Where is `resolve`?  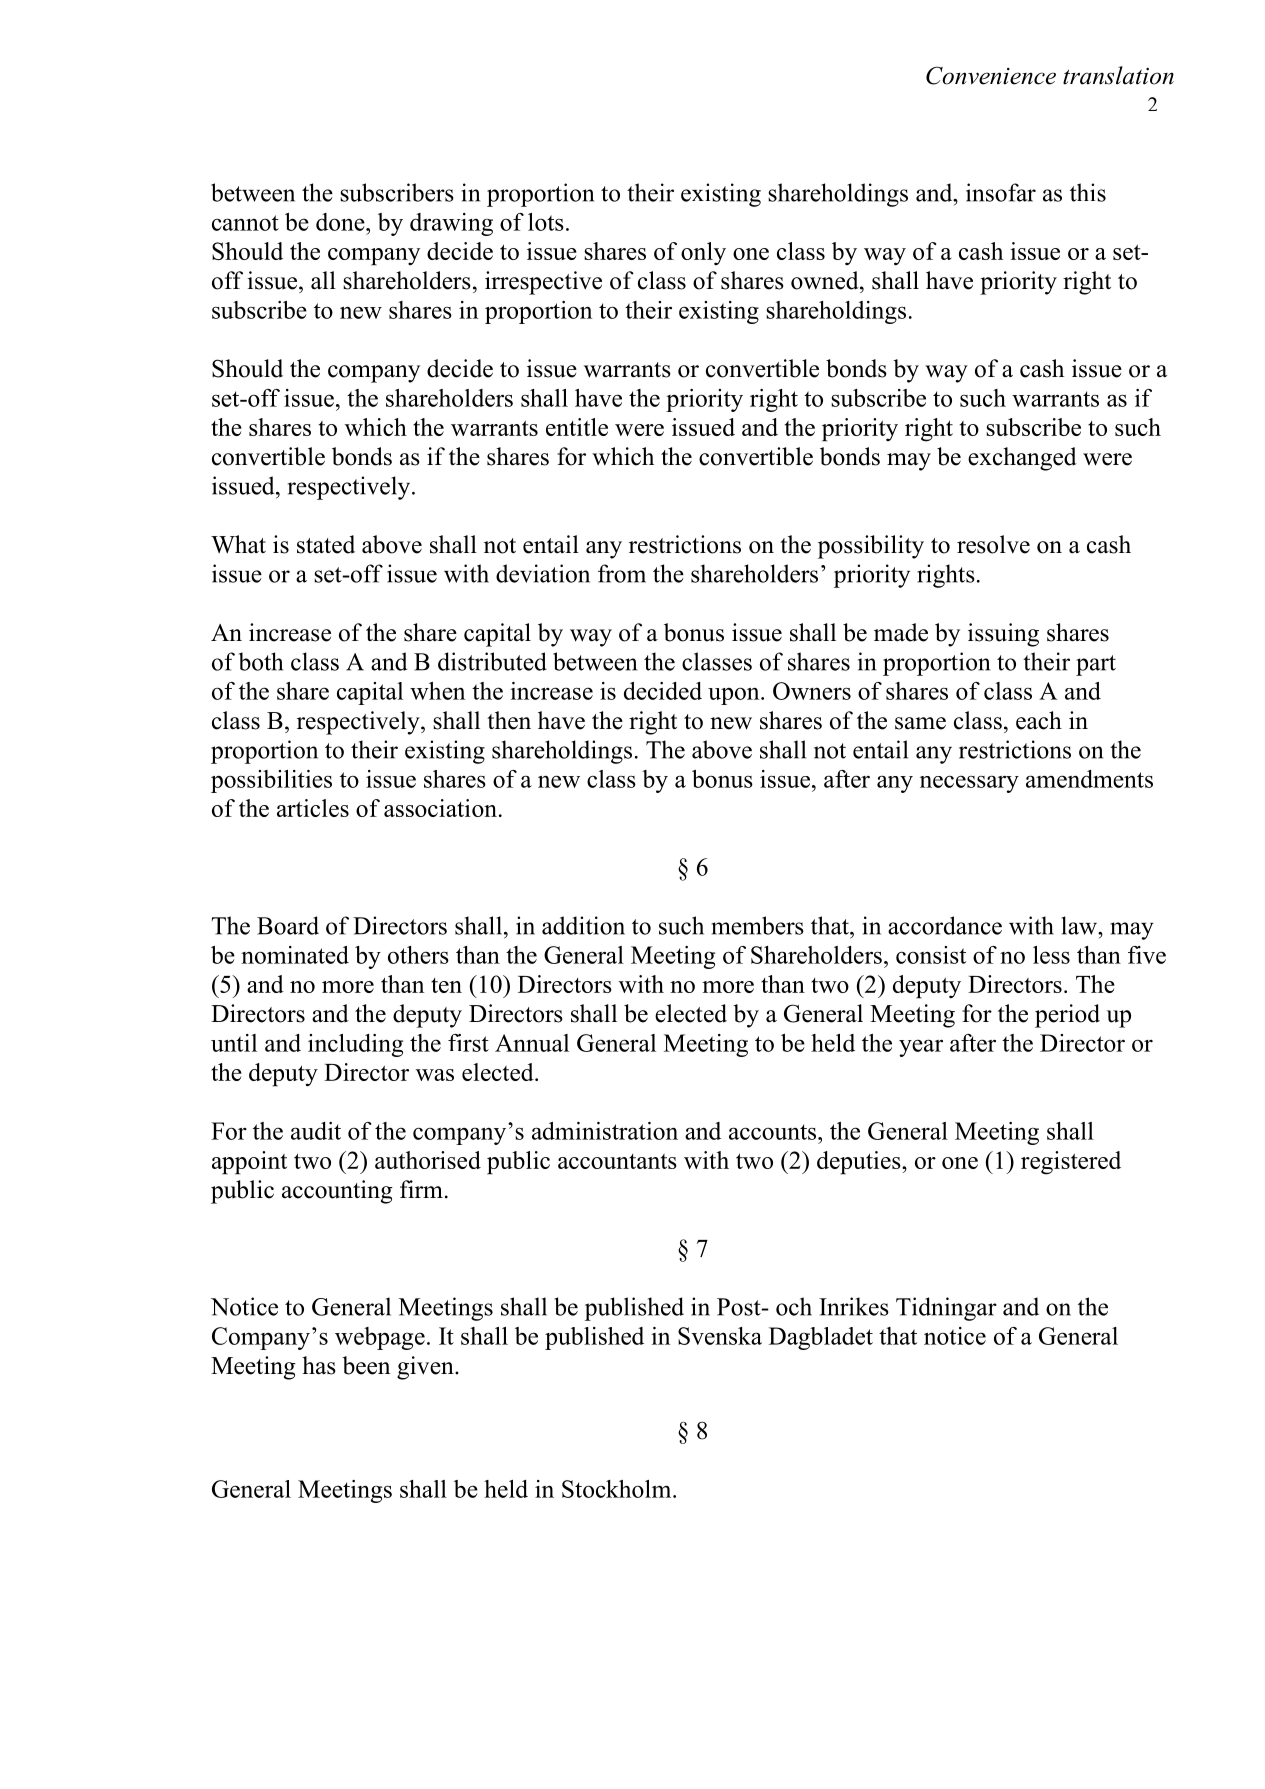
resolve is located at coordinates (993, 544).
